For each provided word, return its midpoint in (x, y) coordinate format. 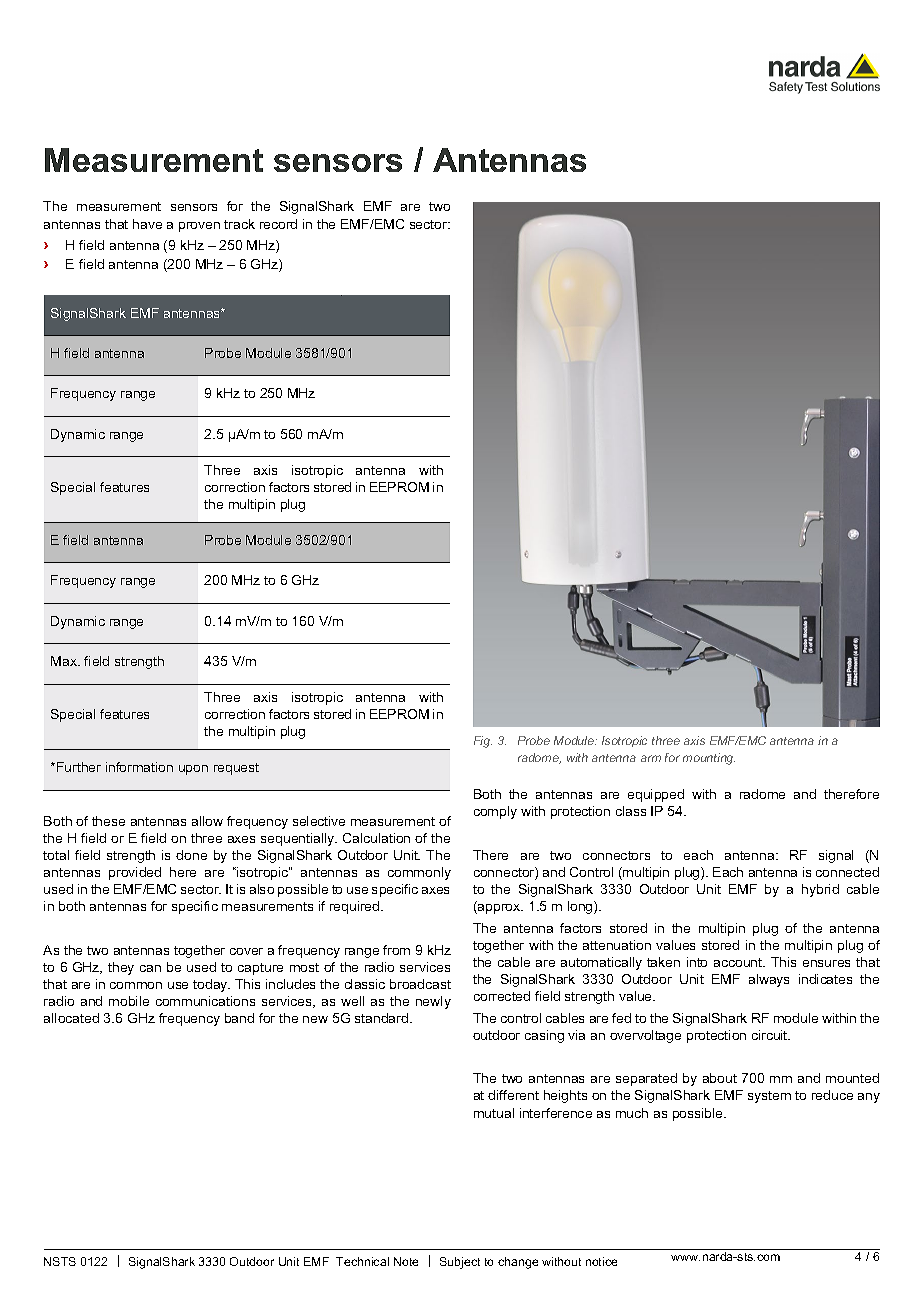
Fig (483, 742)
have (147, 224)
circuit (771, 1035)
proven (199, 227)
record (278, 224)
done (191, 855)
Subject (460, 1263)
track (239, 224)
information (139, 767)
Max (65, 661)
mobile (129, 1001)
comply (495, 812)
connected (847, 872)
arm (651, 758)
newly (433, 1002)
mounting (709, 759)
